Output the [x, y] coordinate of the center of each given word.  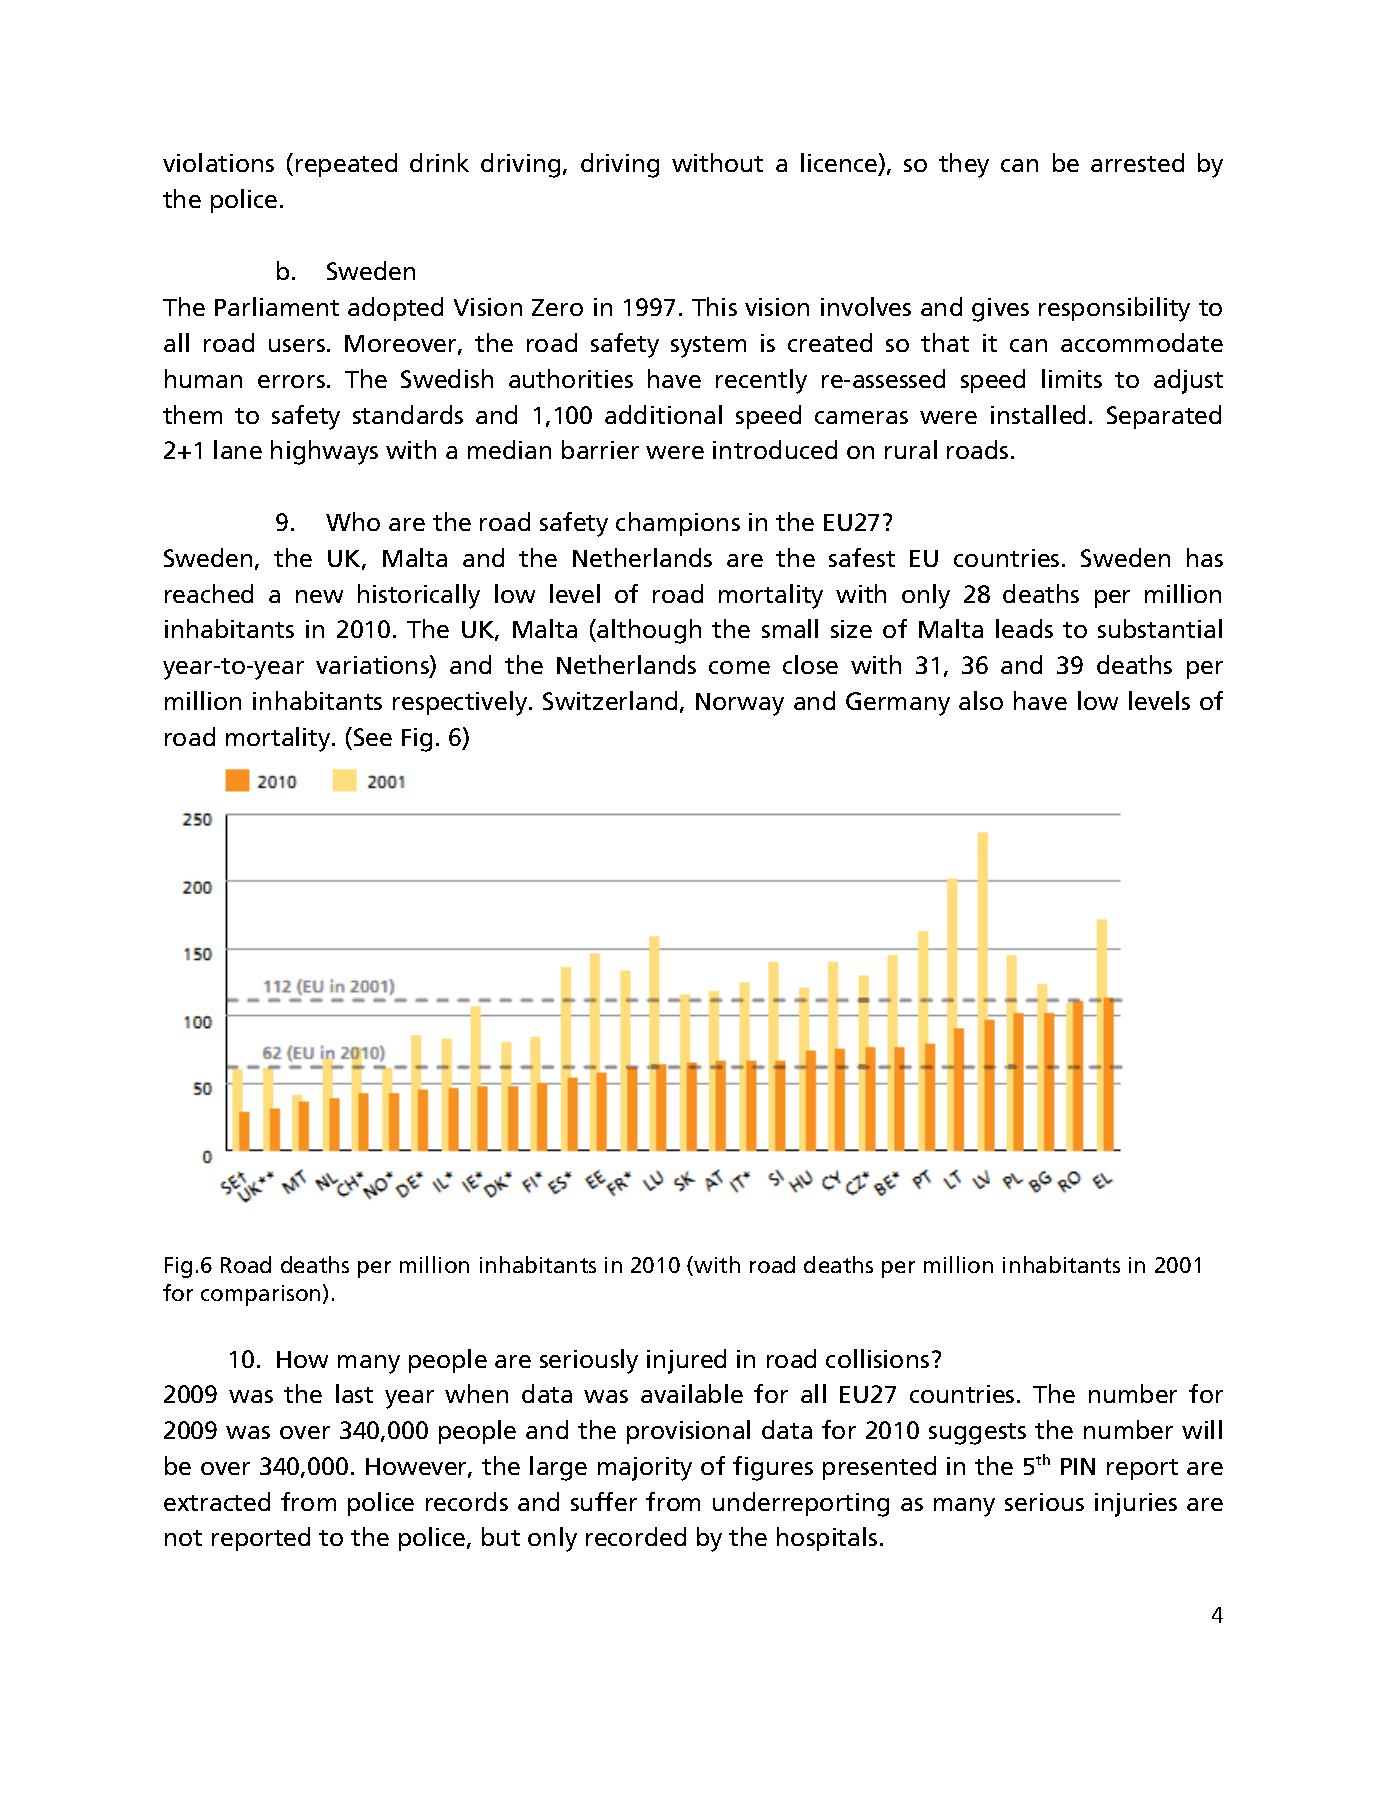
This [714, 306]
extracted [217, 1501]
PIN [1078, 1466]
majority [645, 1469]
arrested [1137, 162]
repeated [346, 165]
